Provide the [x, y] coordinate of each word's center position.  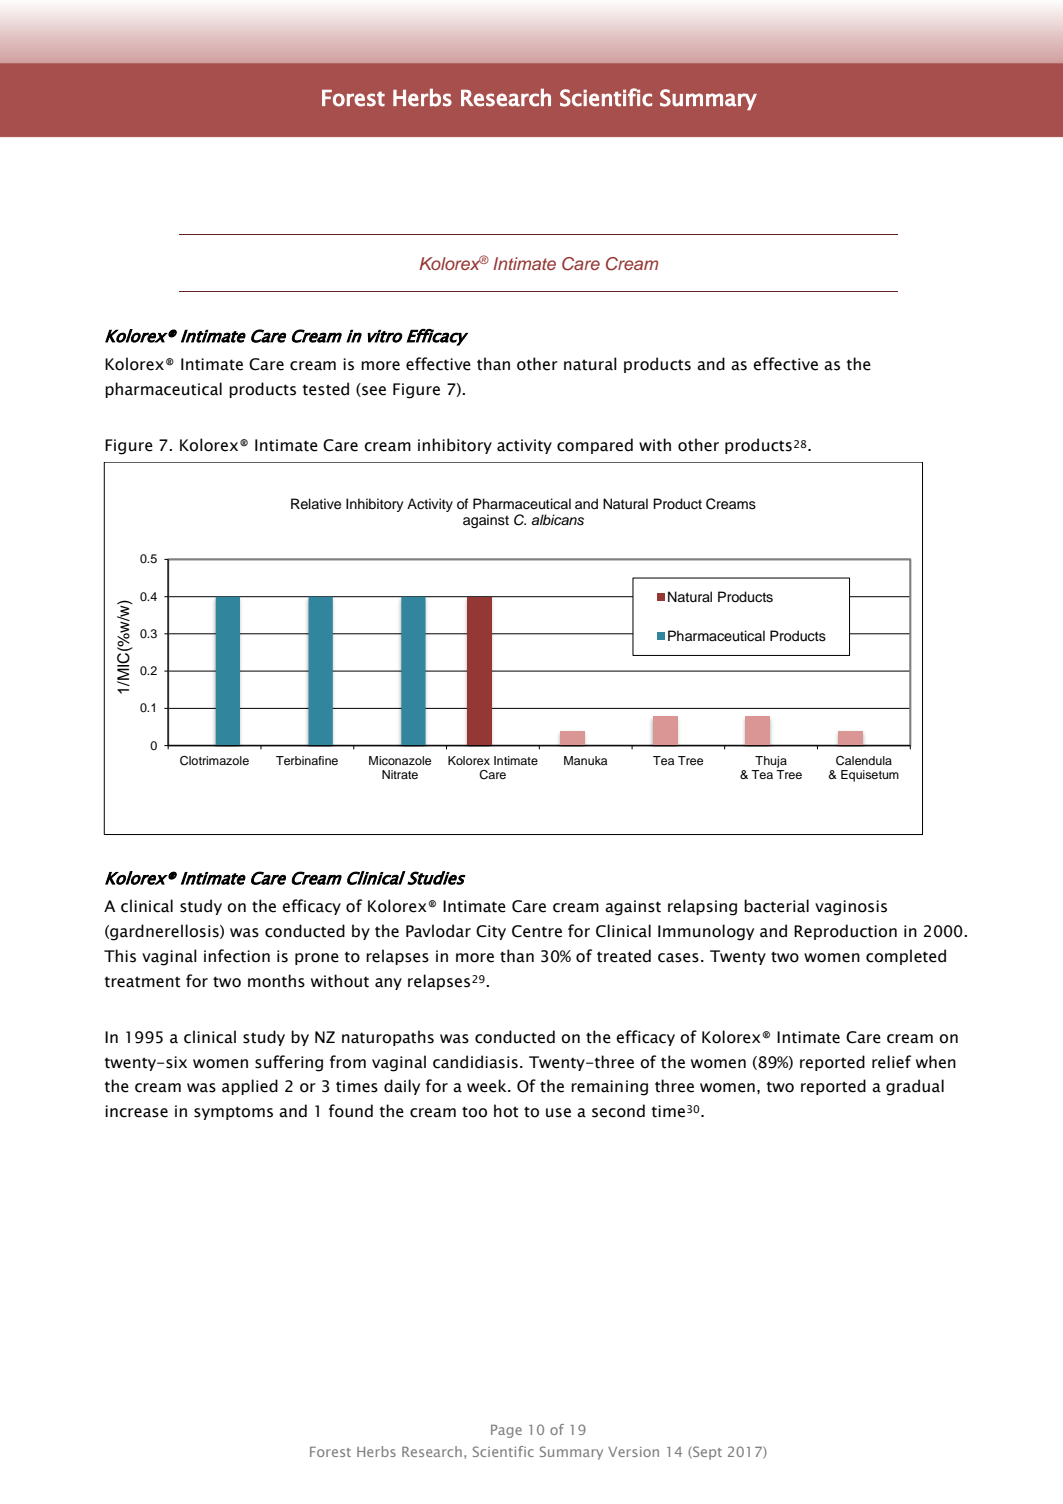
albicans [558, 520]
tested [326, 389]
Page [506, 1431]
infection [237, 956]
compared [595, 446]
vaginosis [851, 908]
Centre [537, 931]
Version [633, 1452]
